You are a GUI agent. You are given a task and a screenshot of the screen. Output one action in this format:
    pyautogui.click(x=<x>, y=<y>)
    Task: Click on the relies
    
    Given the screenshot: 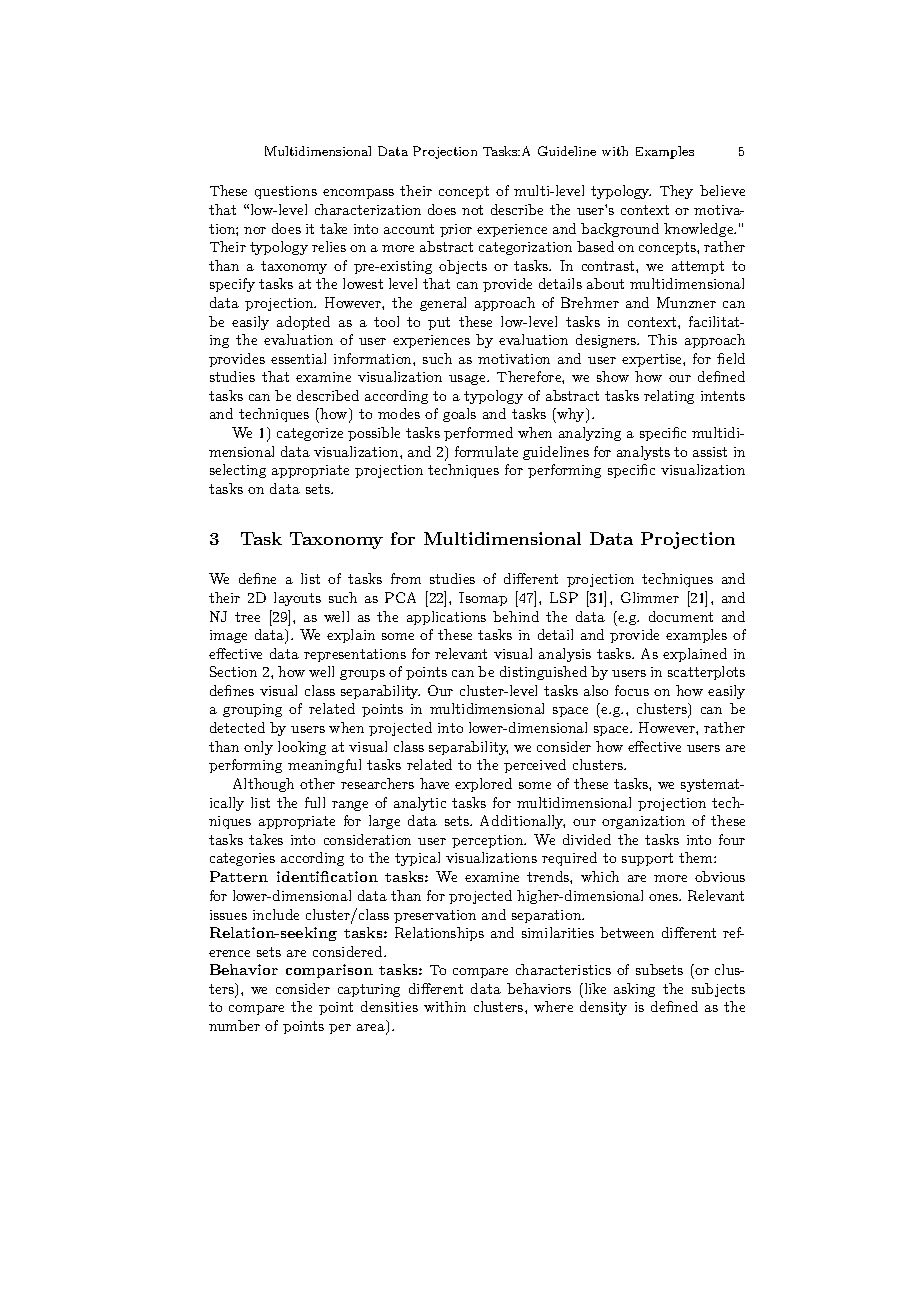 What is the action you would take?
    pyautogui.click(x=329, y=246)
